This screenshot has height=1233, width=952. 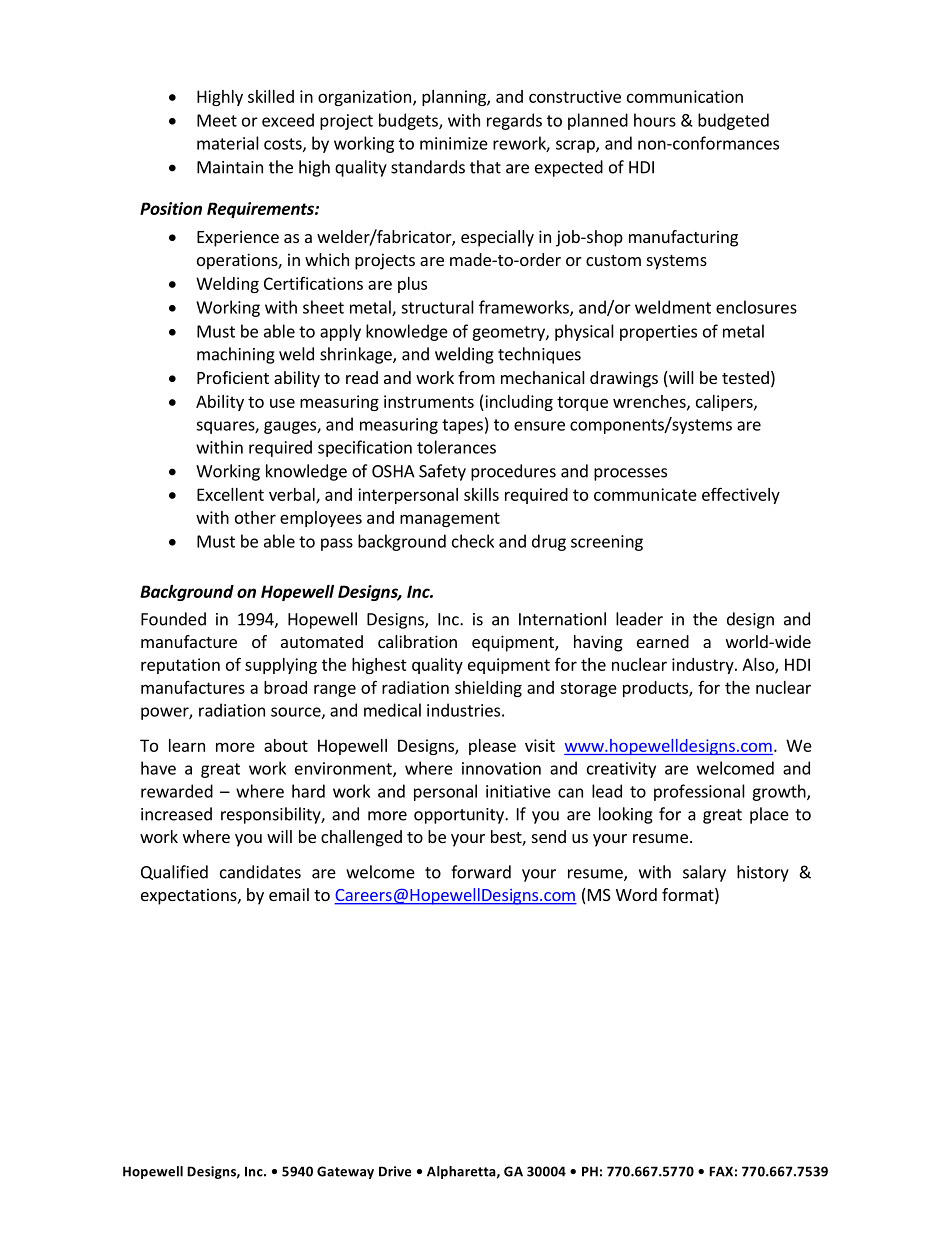 I want to click on forward, so click(x=481, y=872).
